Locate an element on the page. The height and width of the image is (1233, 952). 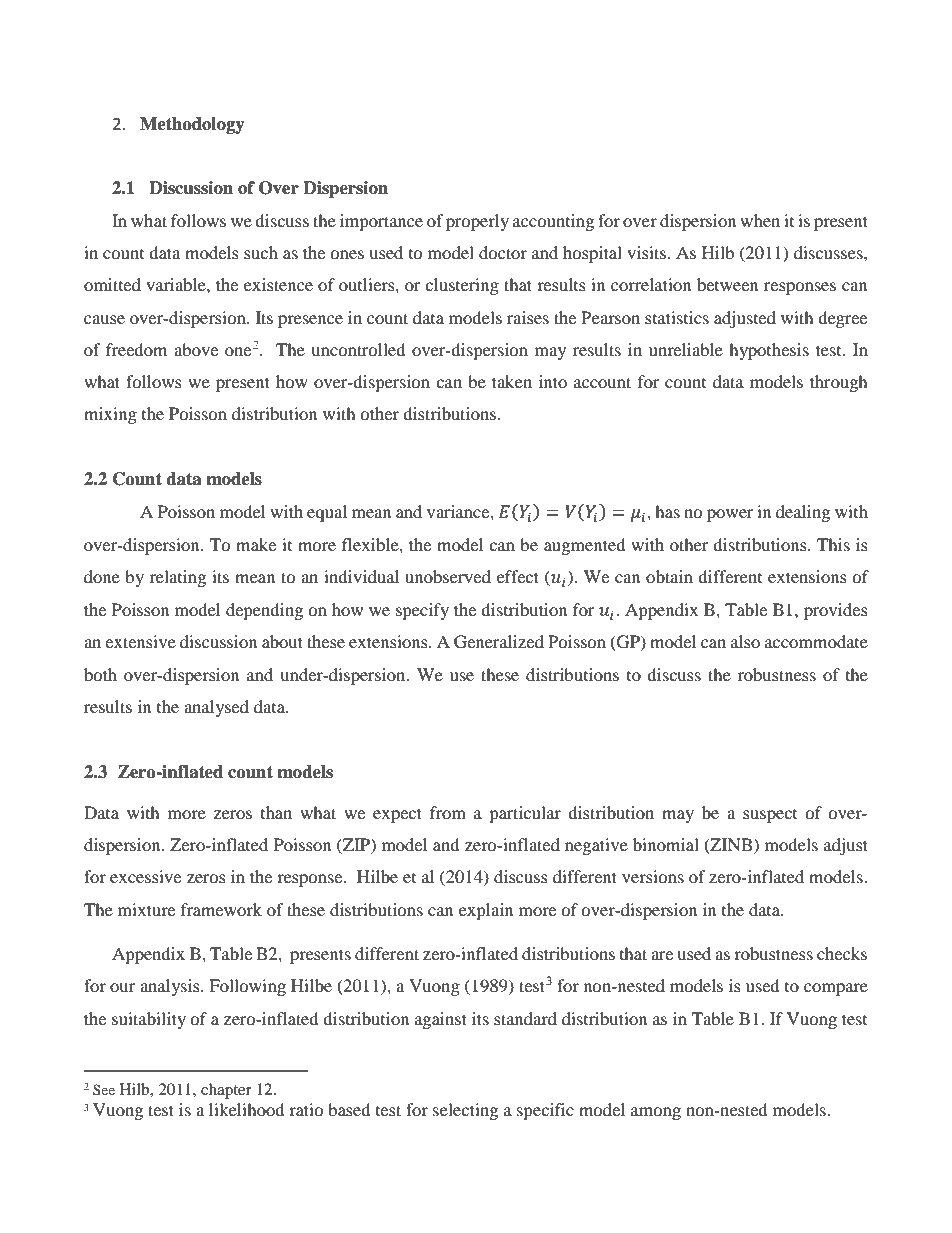
properly is located at coordinates (477, 222).
